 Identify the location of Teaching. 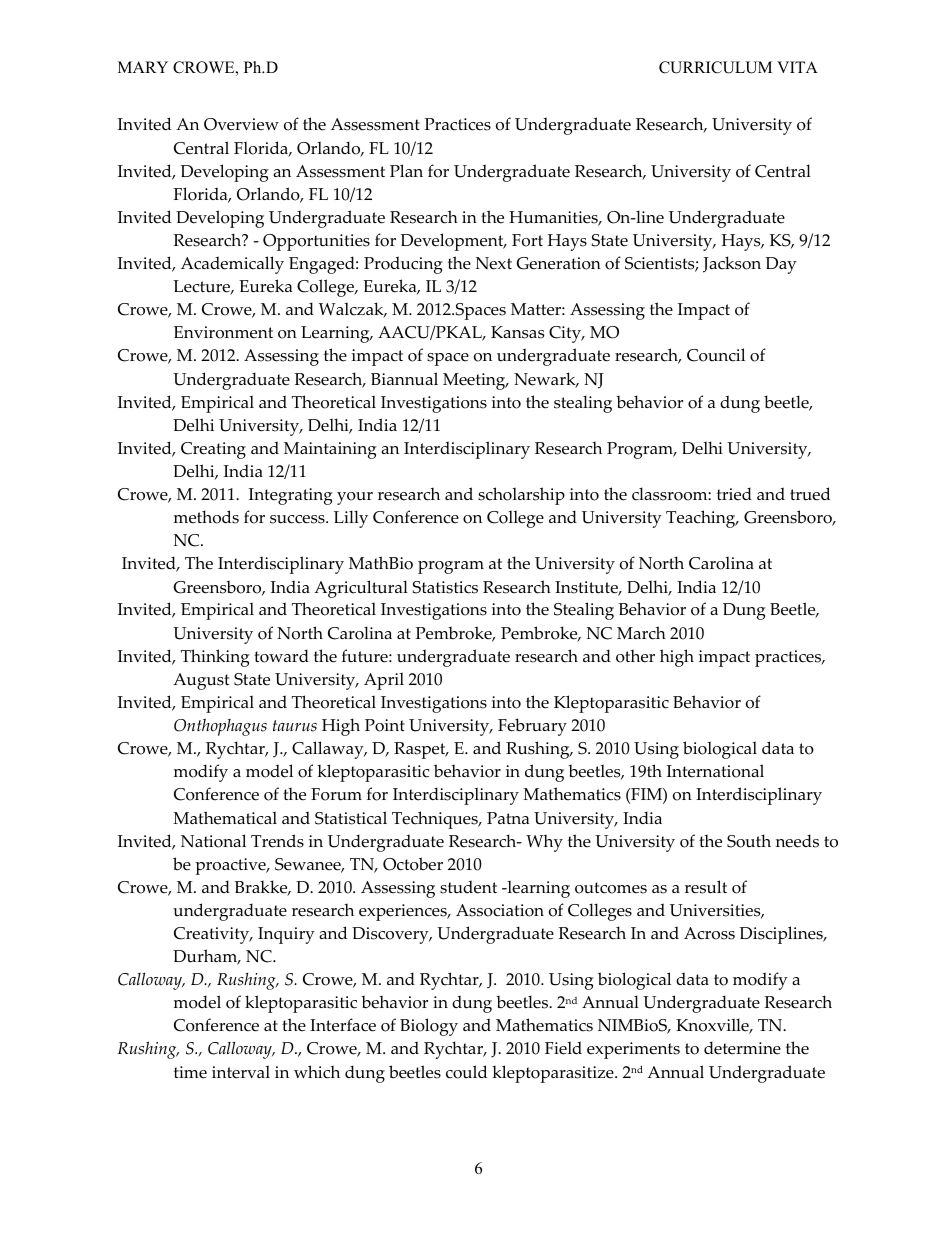
(702, 519).
